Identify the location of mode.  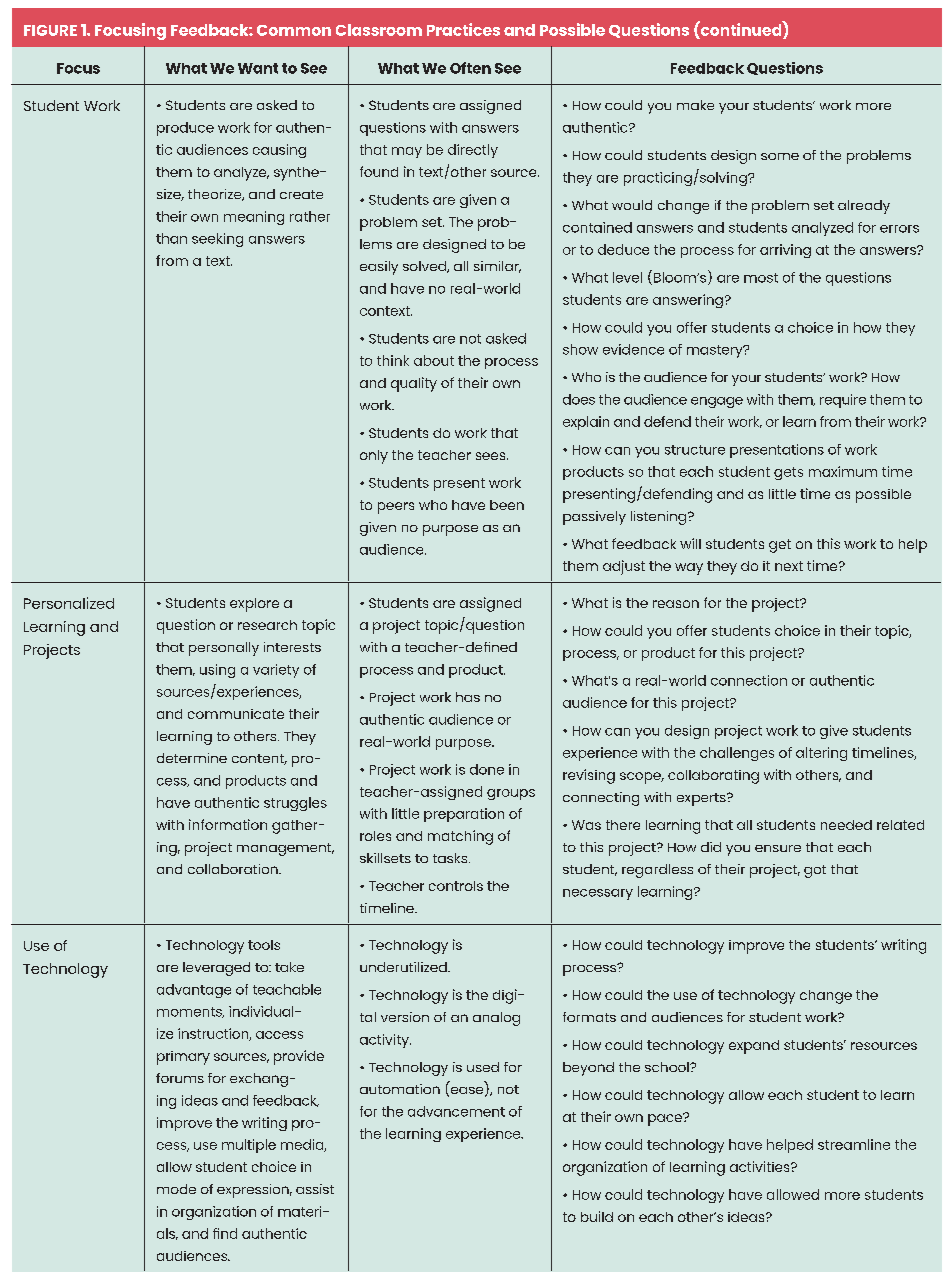
(176, 1189).
